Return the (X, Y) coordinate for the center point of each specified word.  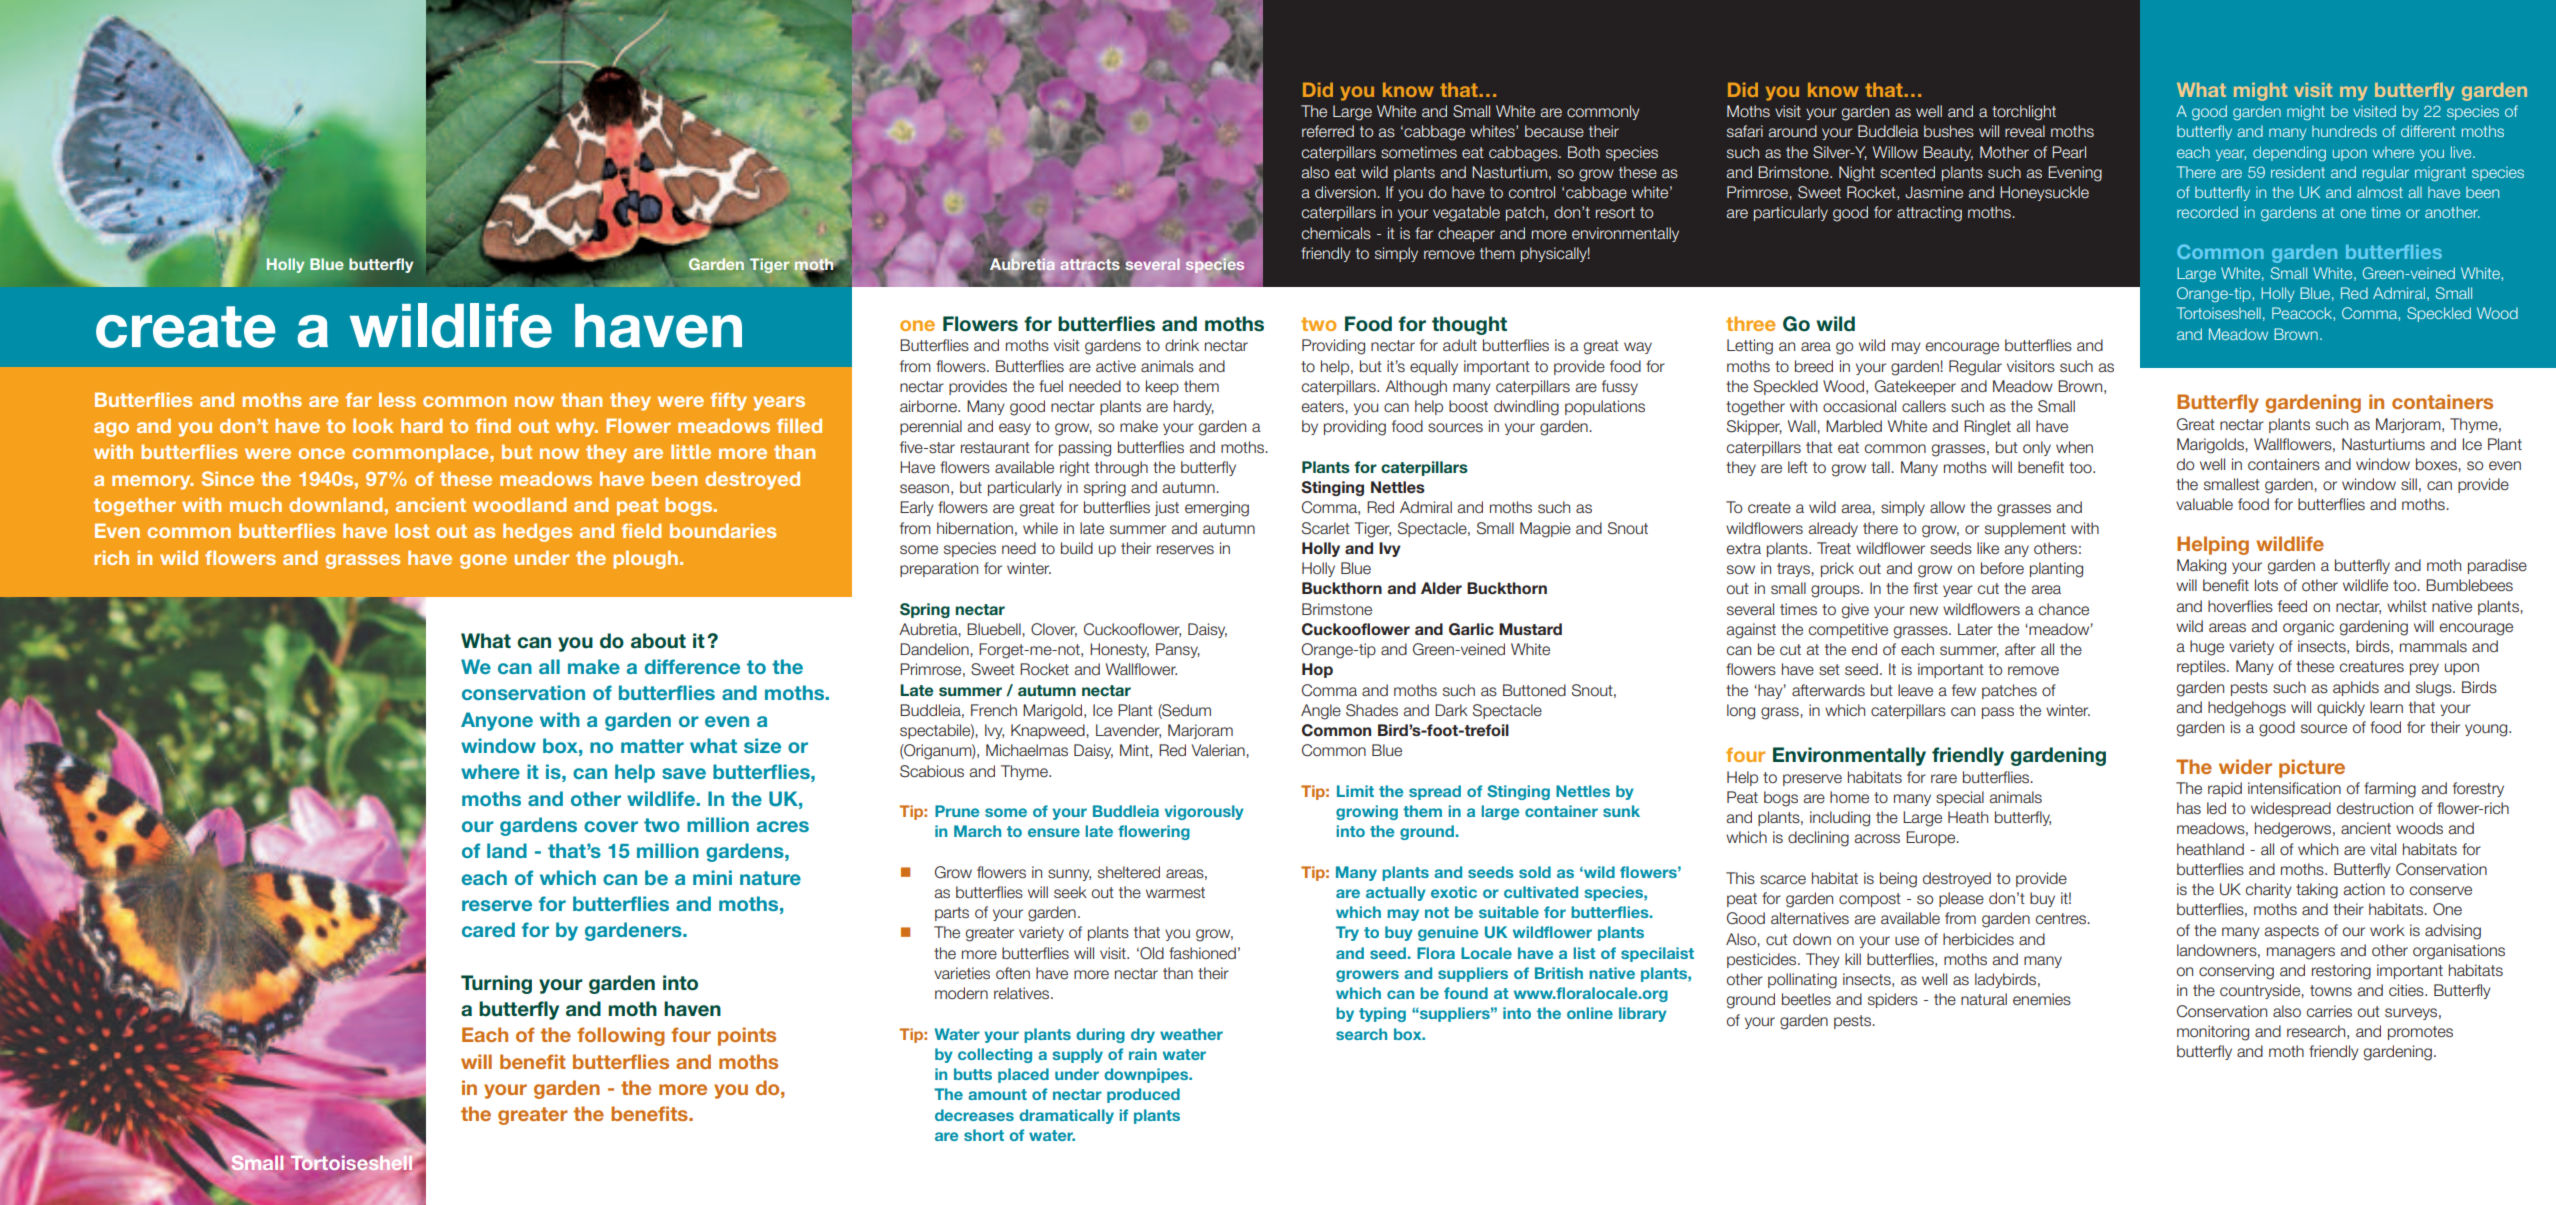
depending (2289, 153)
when (2074, 447)
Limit (1355, 791)
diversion (1345, 192)
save (684, 773)
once (321, 453)
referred (1328, 131)
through (1121, 469)
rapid (2225, 789)
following (621, 1036)
